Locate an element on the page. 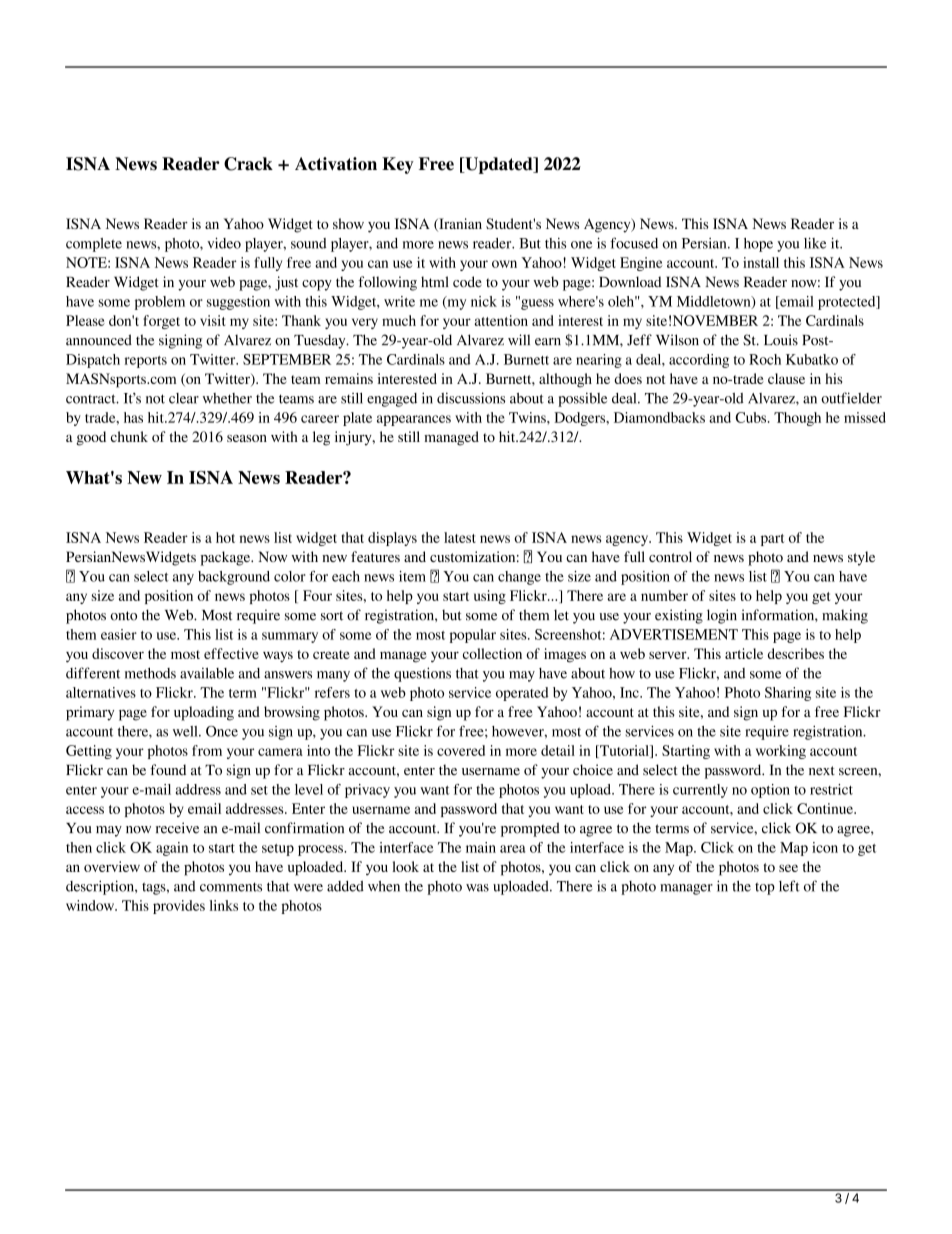 This page has height=1234, width=952. hope is located at coordinates (758, 245).
